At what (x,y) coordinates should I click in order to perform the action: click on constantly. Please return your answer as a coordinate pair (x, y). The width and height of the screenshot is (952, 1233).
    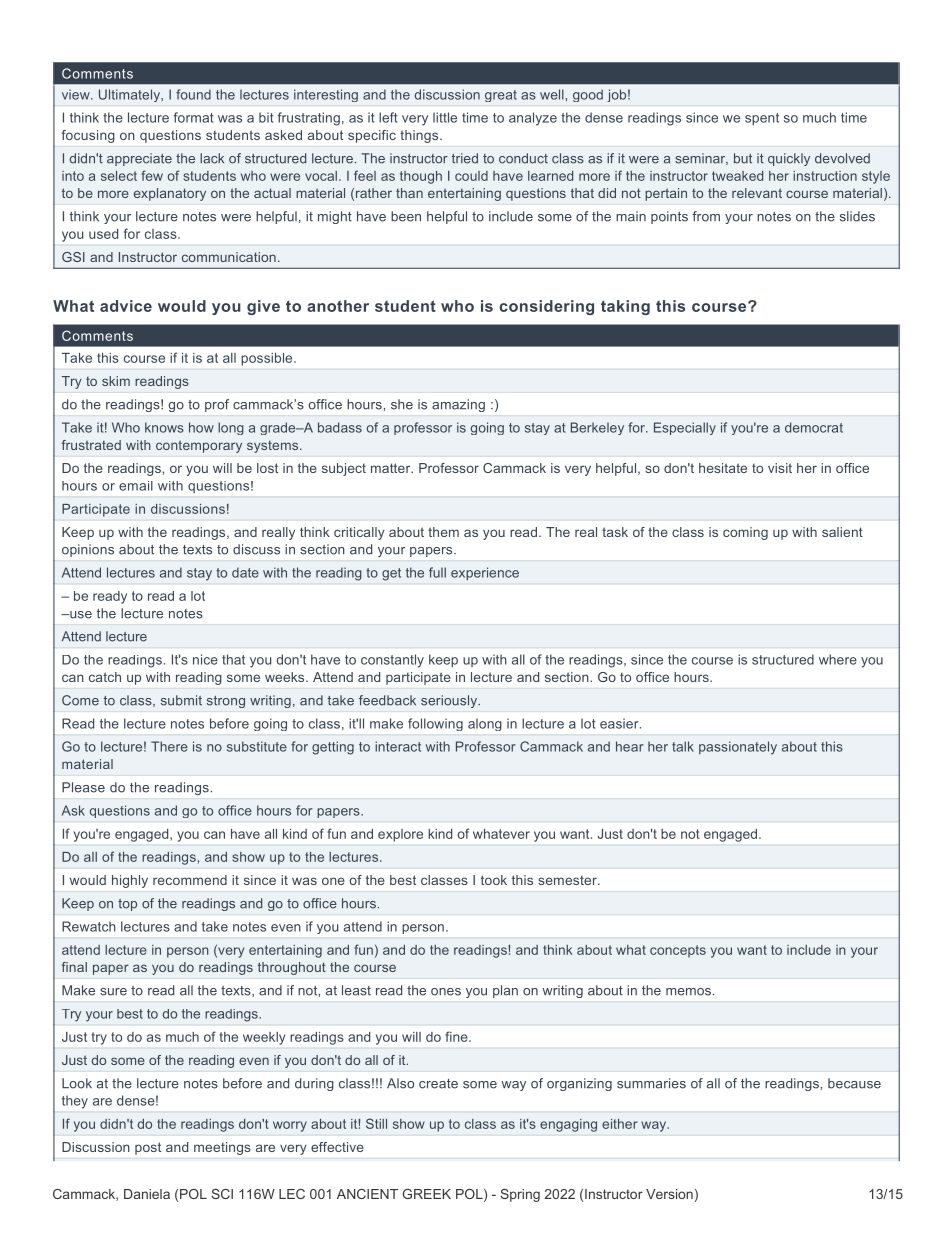
    Looking at the image, I should click on (392, 661).
